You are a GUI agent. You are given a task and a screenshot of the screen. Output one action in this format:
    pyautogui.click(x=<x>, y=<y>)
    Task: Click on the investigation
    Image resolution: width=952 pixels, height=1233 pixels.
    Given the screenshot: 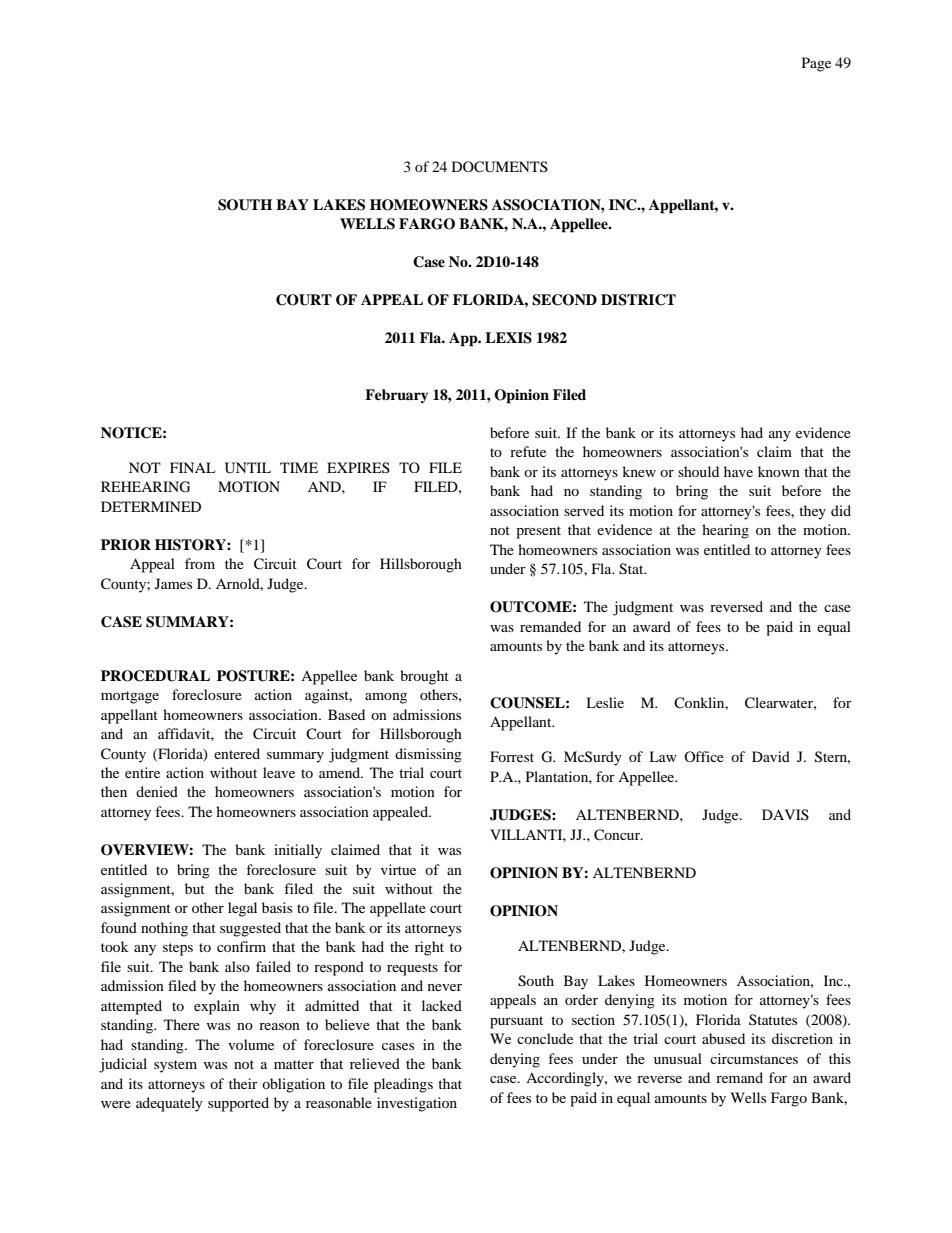 What is the action you would take?
    pyautogui.click(x=417, y=1104)
